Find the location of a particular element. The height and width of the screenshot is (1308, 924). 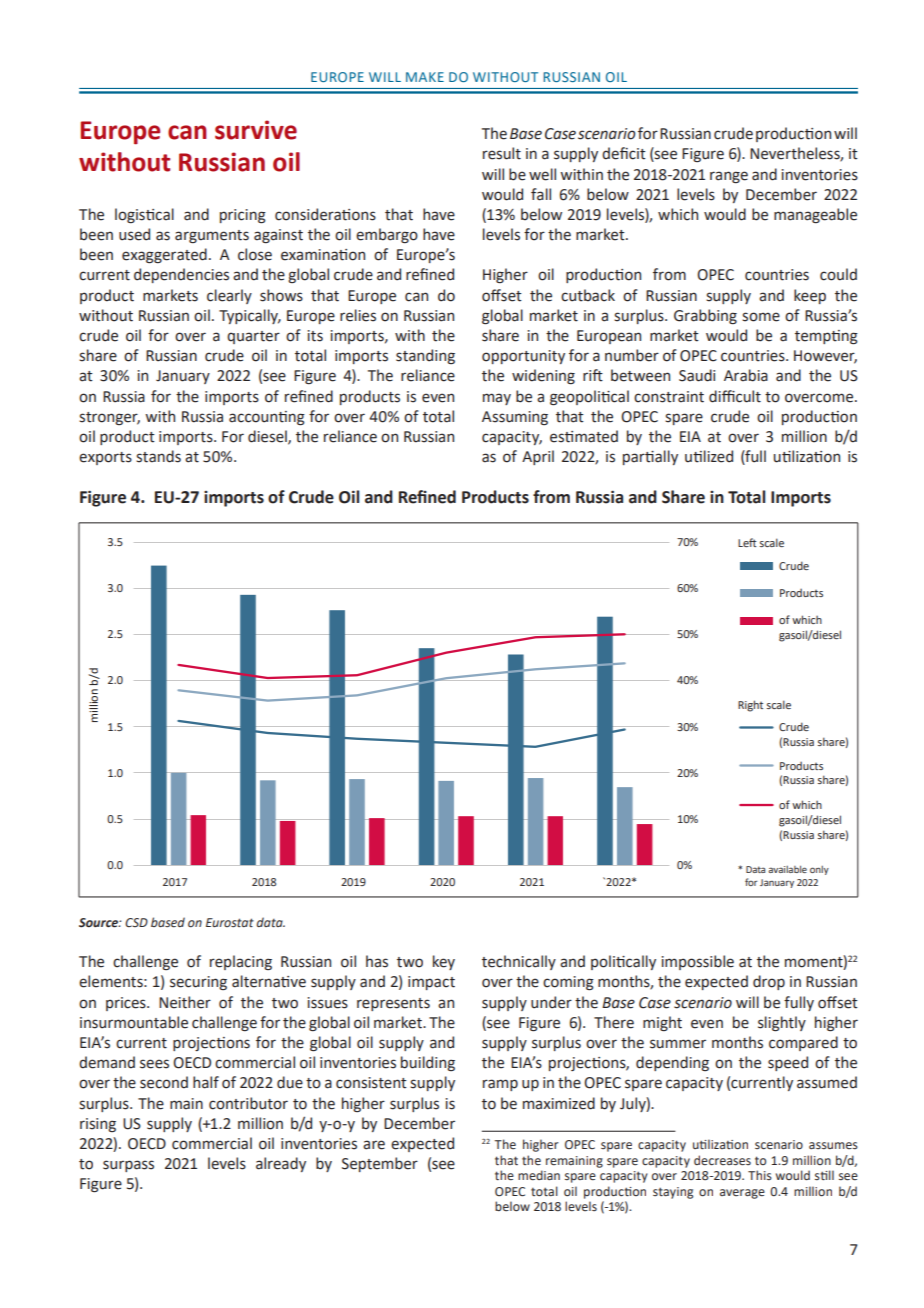

utilized is located at coordinates (709, 456).
